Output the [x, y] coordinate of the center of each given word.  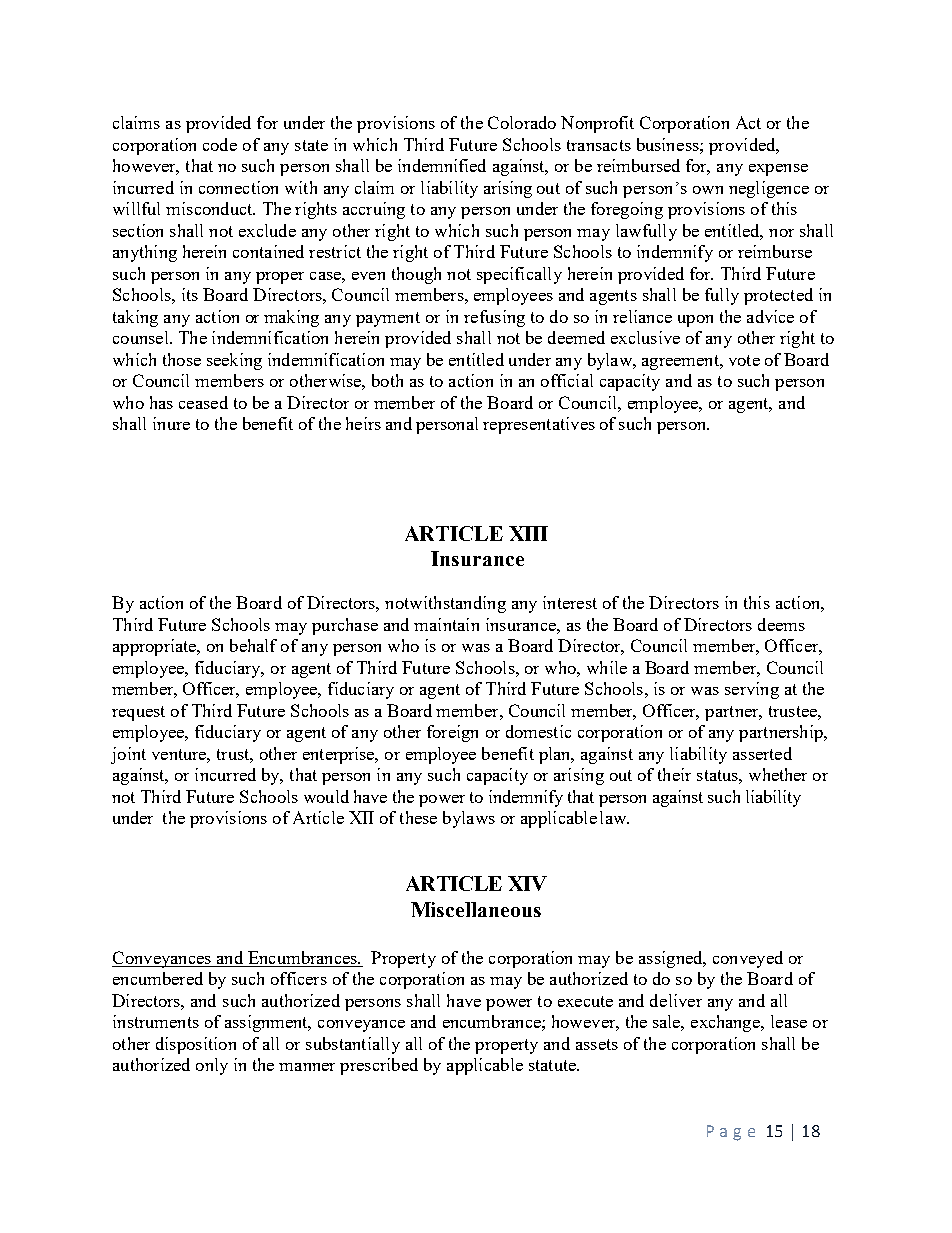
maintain [446, 624]
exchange [727, 1023]
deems [781, 624]
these [418, 817]
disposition [196, 1045]
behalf [253, 645]
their [674, 774]
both [387, 380]
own [708, 190]
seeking [234, 361]
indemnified [442, 165]
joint [128, 755]
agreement [681, 362]
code [220, 144]
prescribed [379, 1066]
